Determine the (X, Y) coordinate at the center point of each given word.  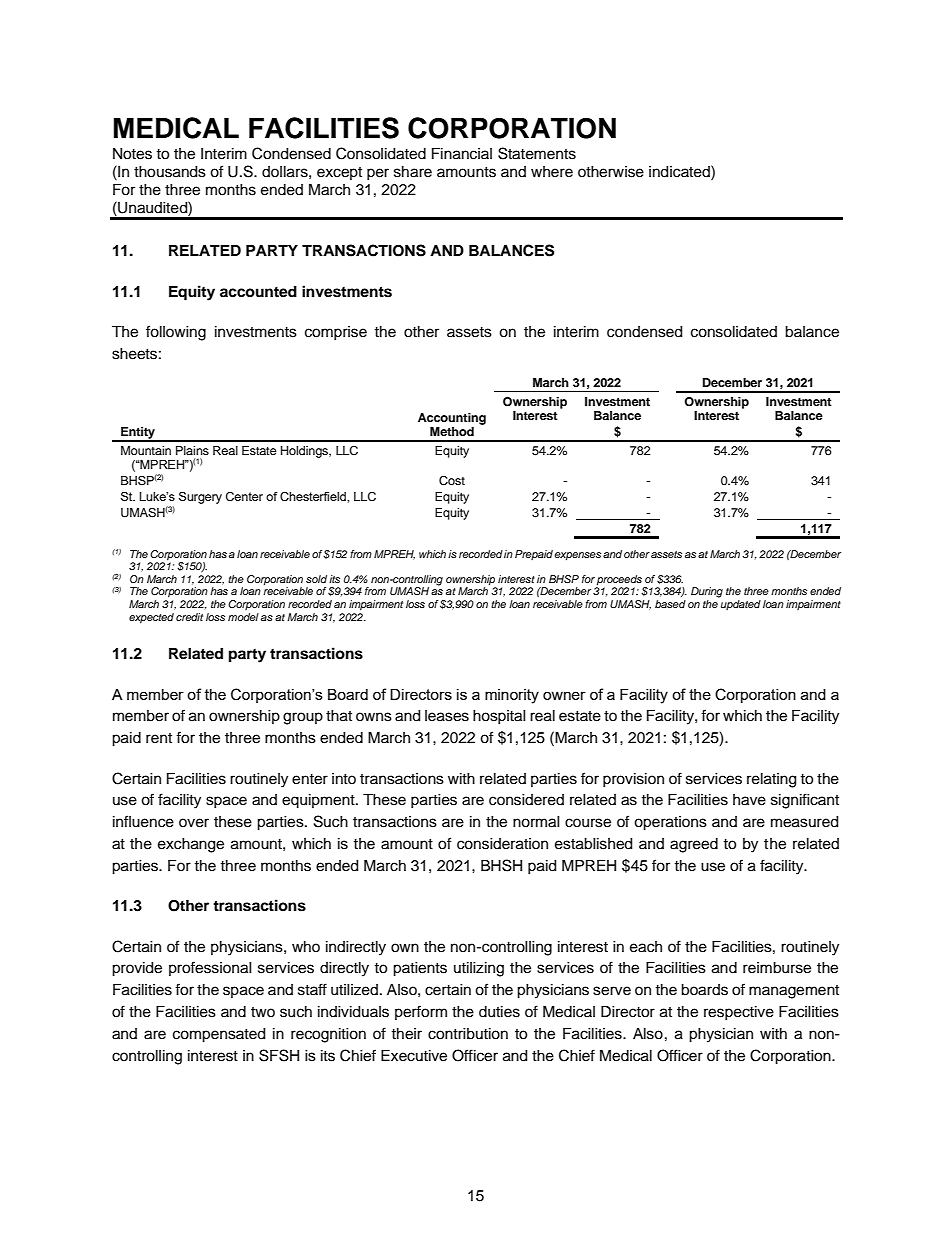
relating (771, 780)
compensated (219, 1035)
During (707, 592)
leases (447, 716)
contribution (468, 1034)
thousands (170, 172)
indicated (680, 171)
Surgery (200, 498)
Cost (452, 481)
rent (159, 738)
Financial (462, 154)
